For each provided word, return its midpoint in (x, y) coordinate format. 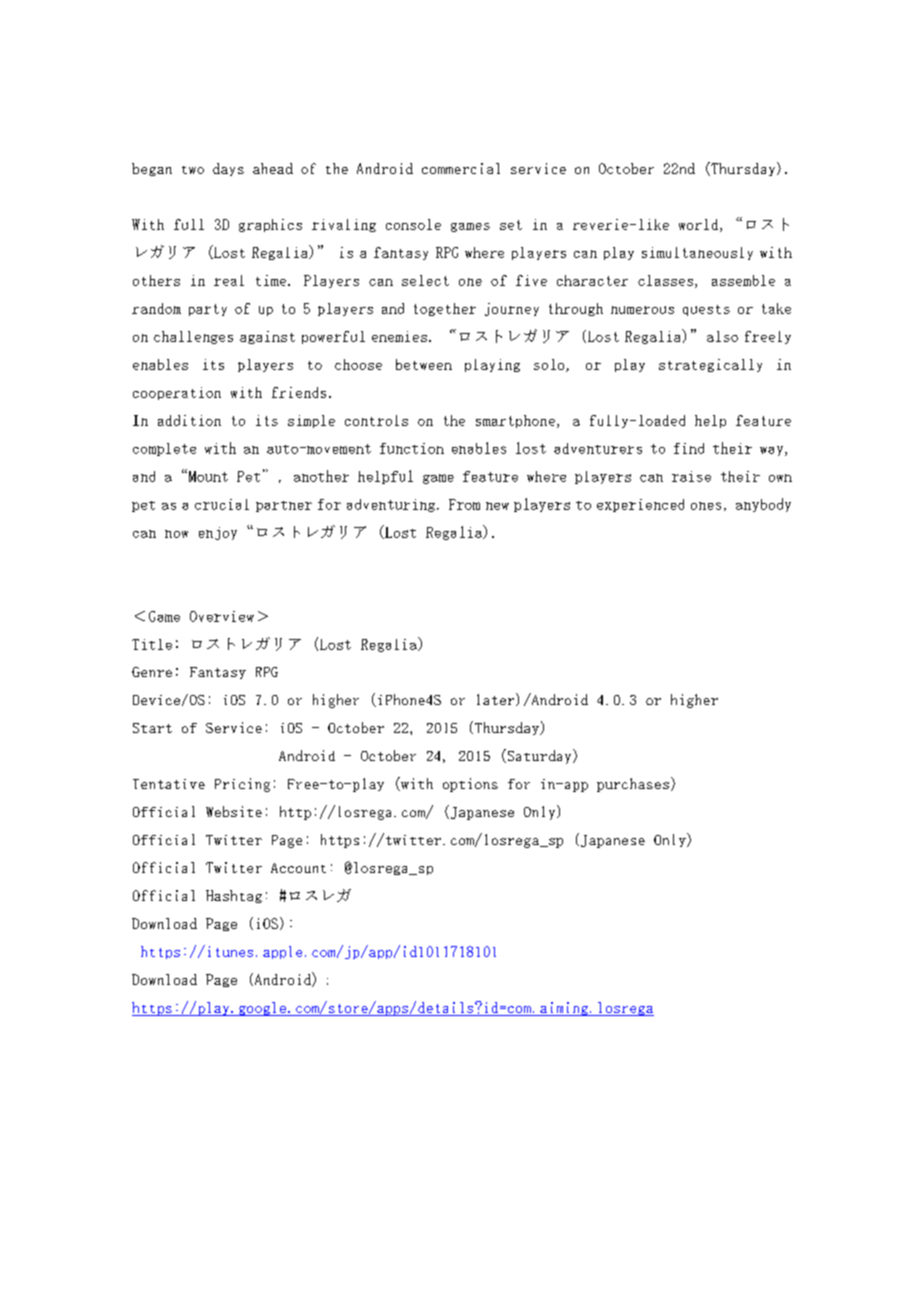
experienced (640, 505)
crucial (222, 504)
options (470, 785)
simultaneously (697, 253)
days (228, 169)
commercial (461, 168)
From (464, 504)
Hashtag (234, 896)
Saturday (539, 756)
